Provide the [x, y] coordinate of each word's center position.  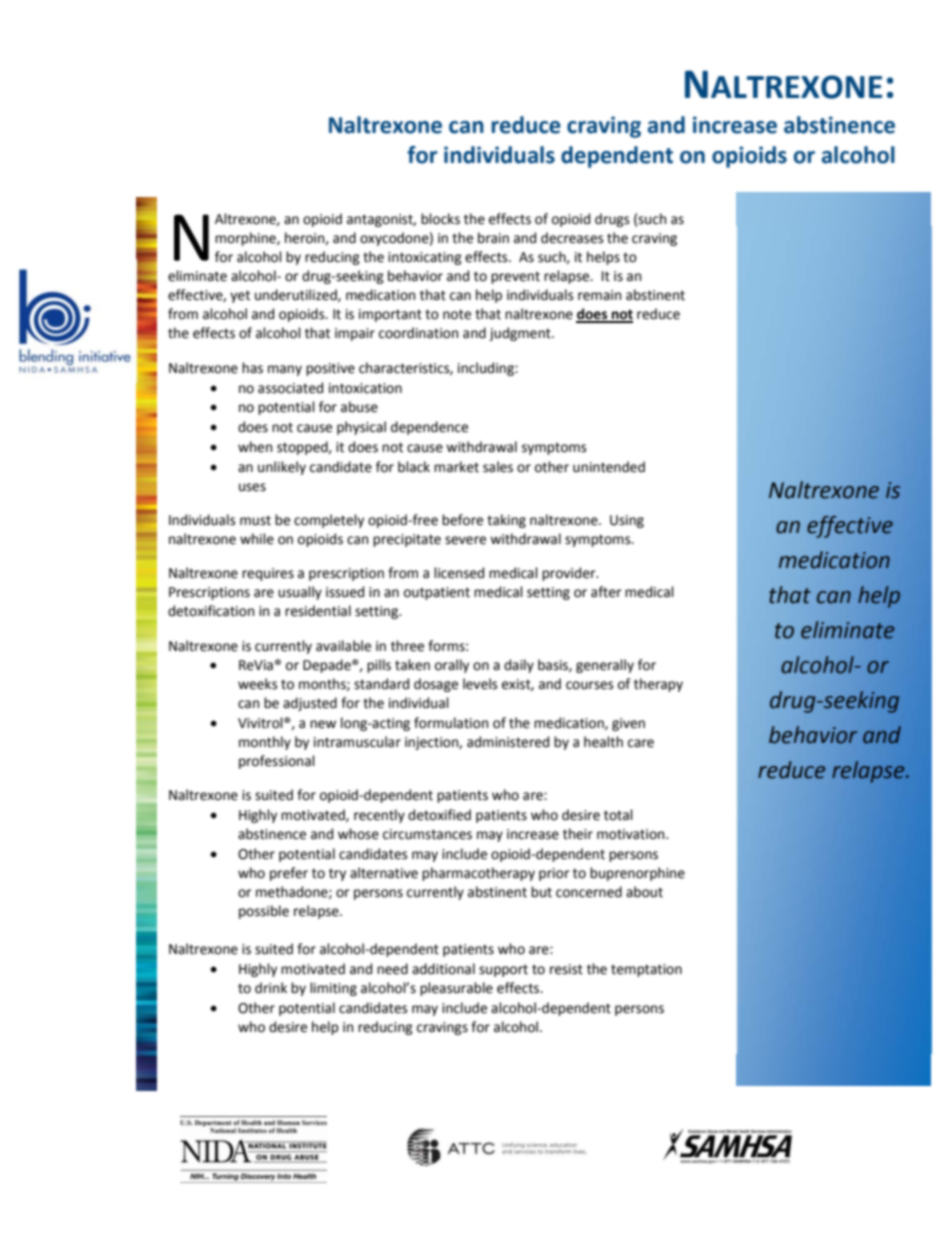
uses [252, 487]
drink [271, 988]
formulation [451, 723]
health [603, 742]
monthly [265, 743]
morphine [246, 239]
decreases [572, 238]
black [414, 467]
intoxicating [425, 258]
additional [443, 969]
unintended [609, 467]
